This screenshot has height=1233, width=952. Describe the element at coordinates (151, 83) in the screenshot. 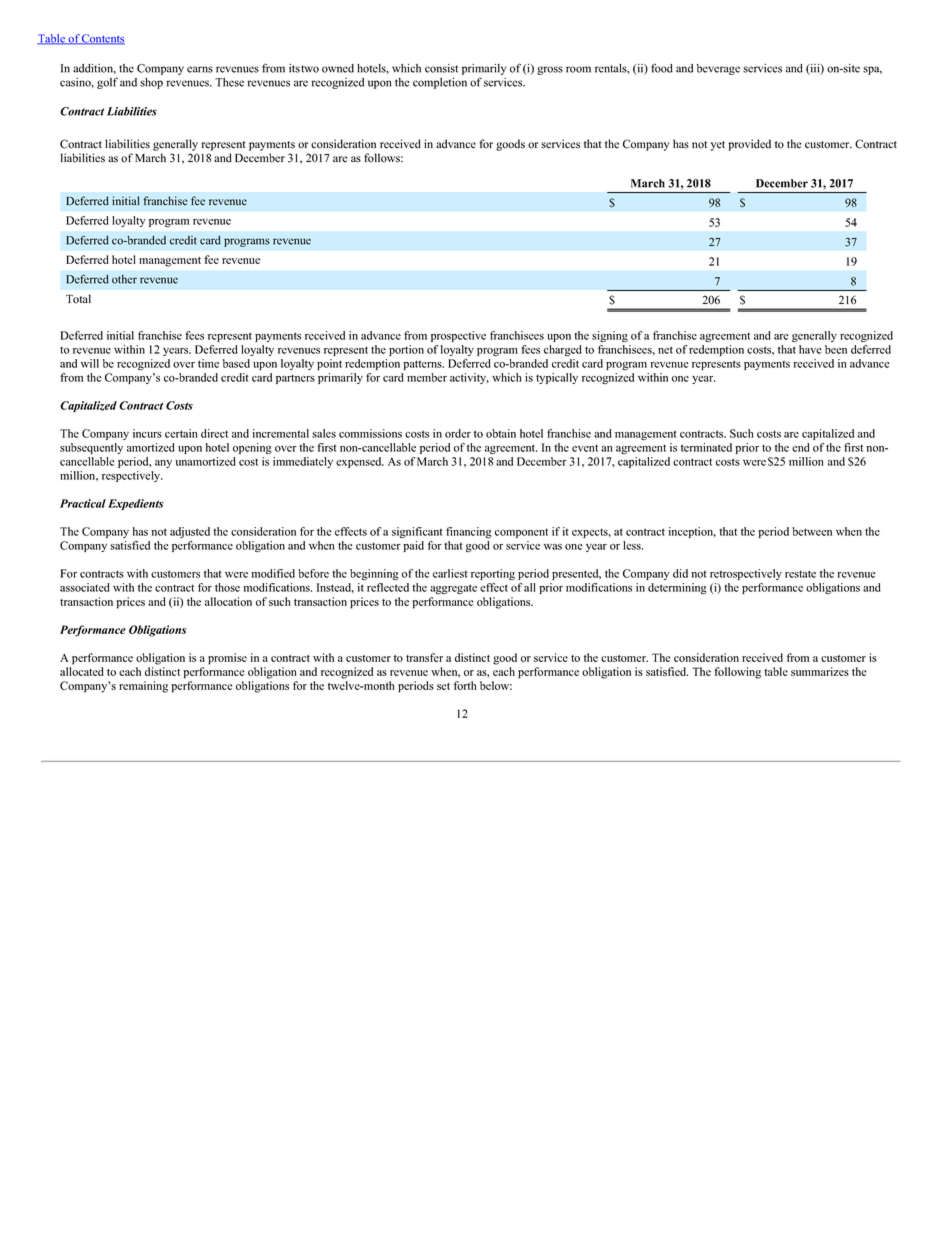

I see `shop` at that location.
